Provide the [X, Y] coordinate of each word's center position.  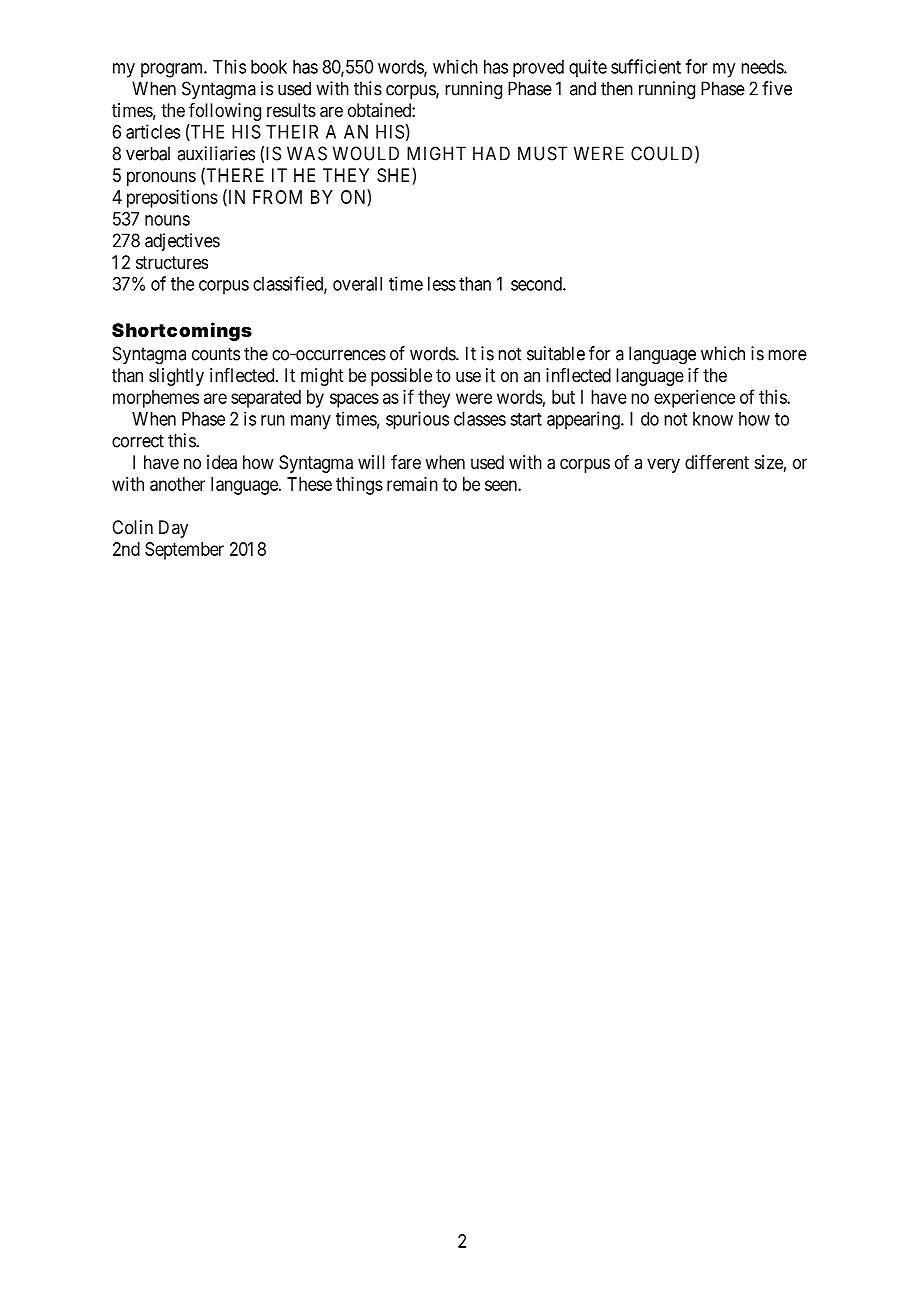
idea [222, 462]
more [787, 355]
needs [763, 67]
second [537, 284]
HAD [491, 153]
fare [406, 462]
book [269, 67]
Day [173, 529]
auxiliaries [216, 153]
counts [216, 354]
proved [538, 68]
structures [172, 262]
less [442, 284]
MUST [542, 153]
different [717, 462]
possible [401, 377]
